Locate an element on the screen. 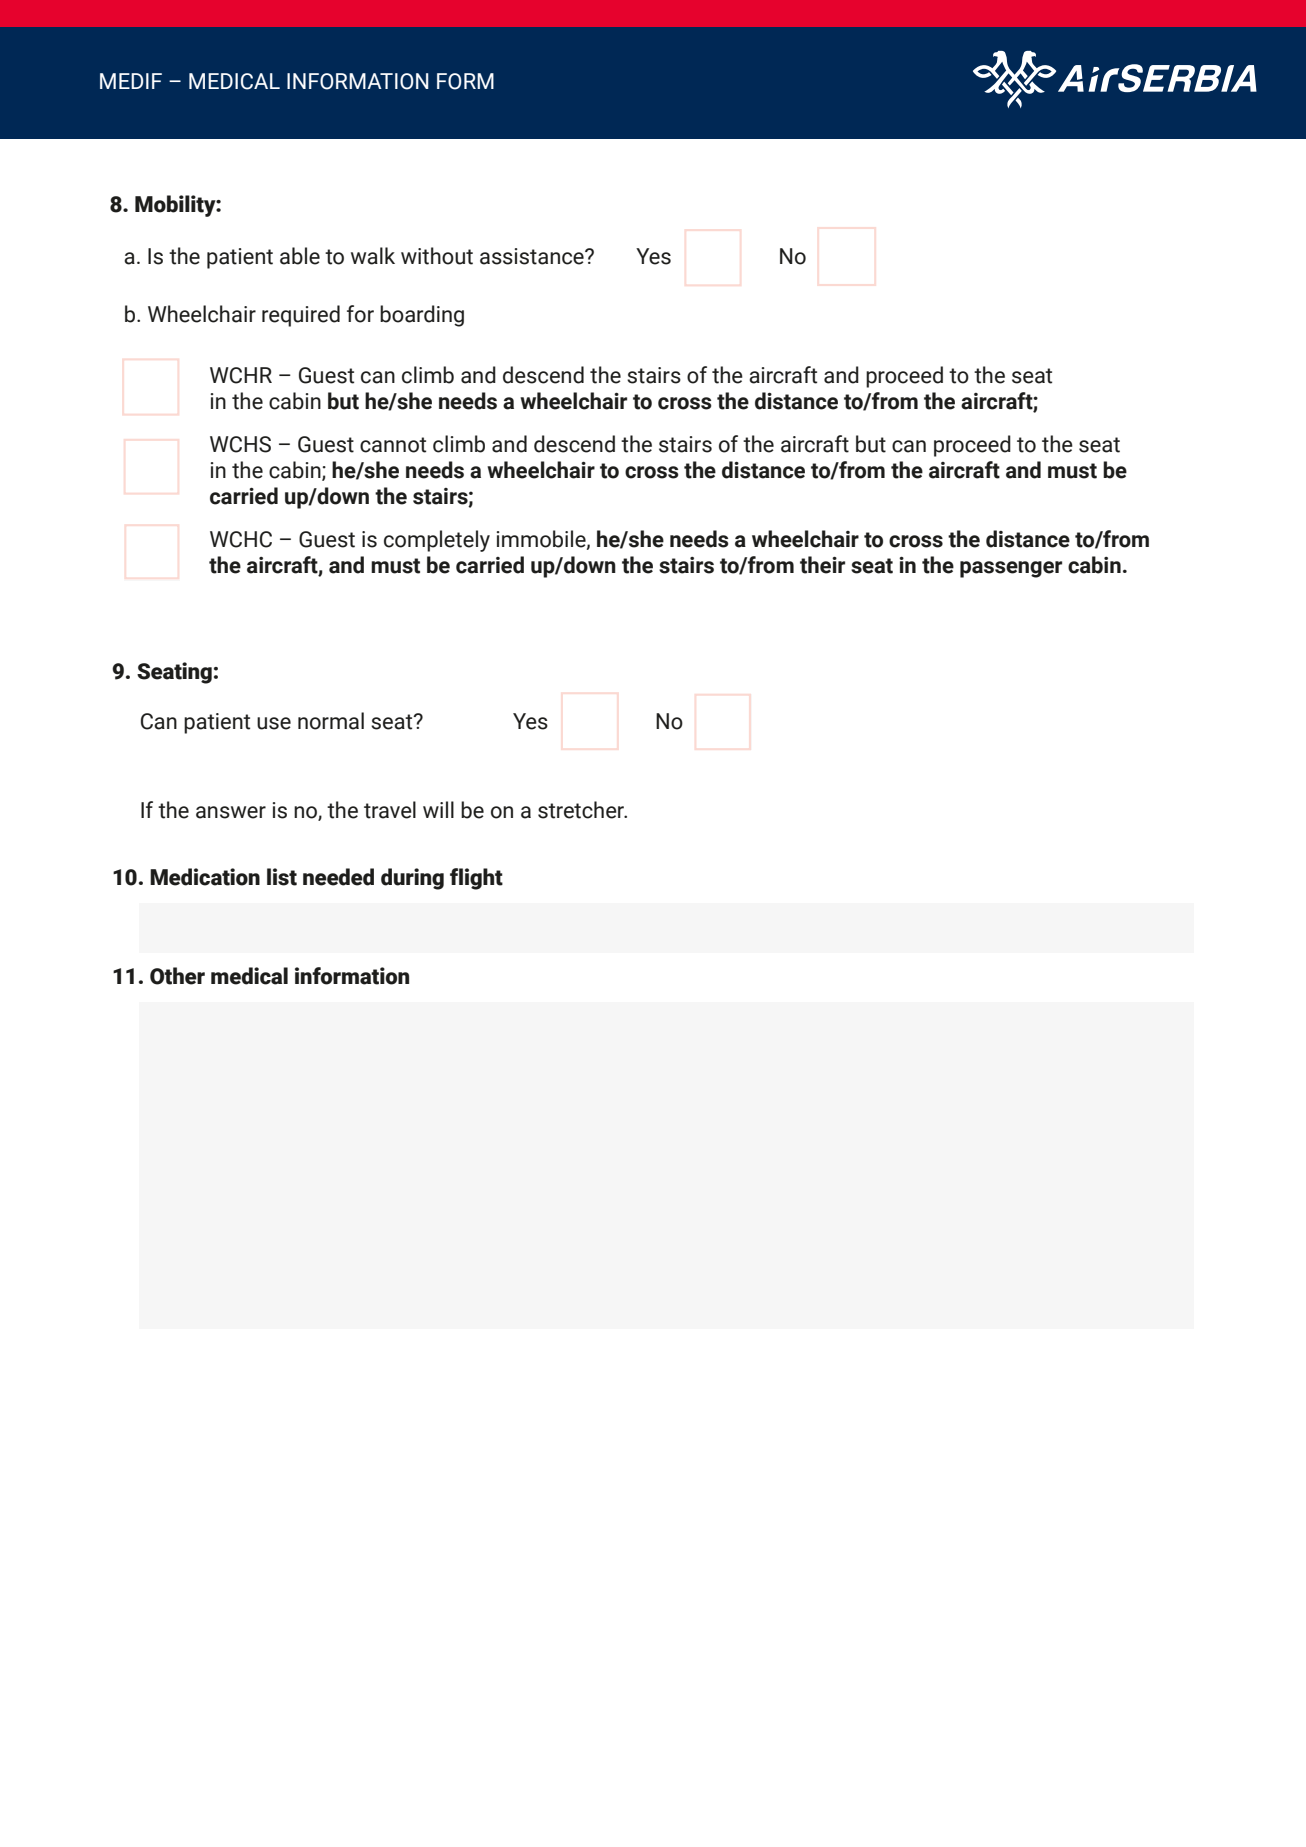 This screenshot has height=1847, width=1306. without is located at coordinates (437, 256).
